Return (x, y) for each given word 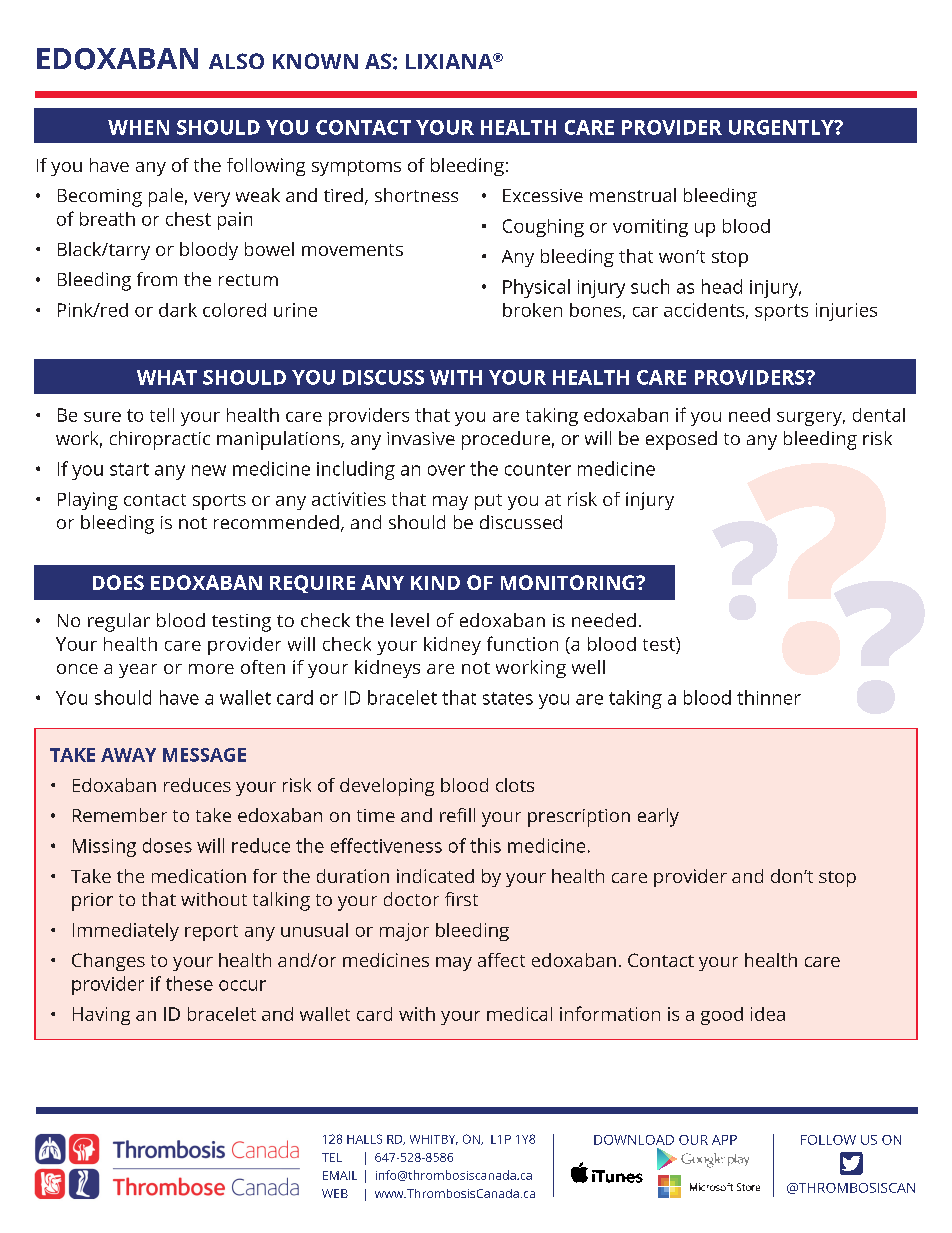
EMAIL (340, 1175)
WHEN (138, 127)
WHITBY (434, 1140)
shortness (416, 195)
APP (724, 1140)
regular (119, 622)
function (522, 643)
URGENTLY (782, 127)
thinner (769, 697)
